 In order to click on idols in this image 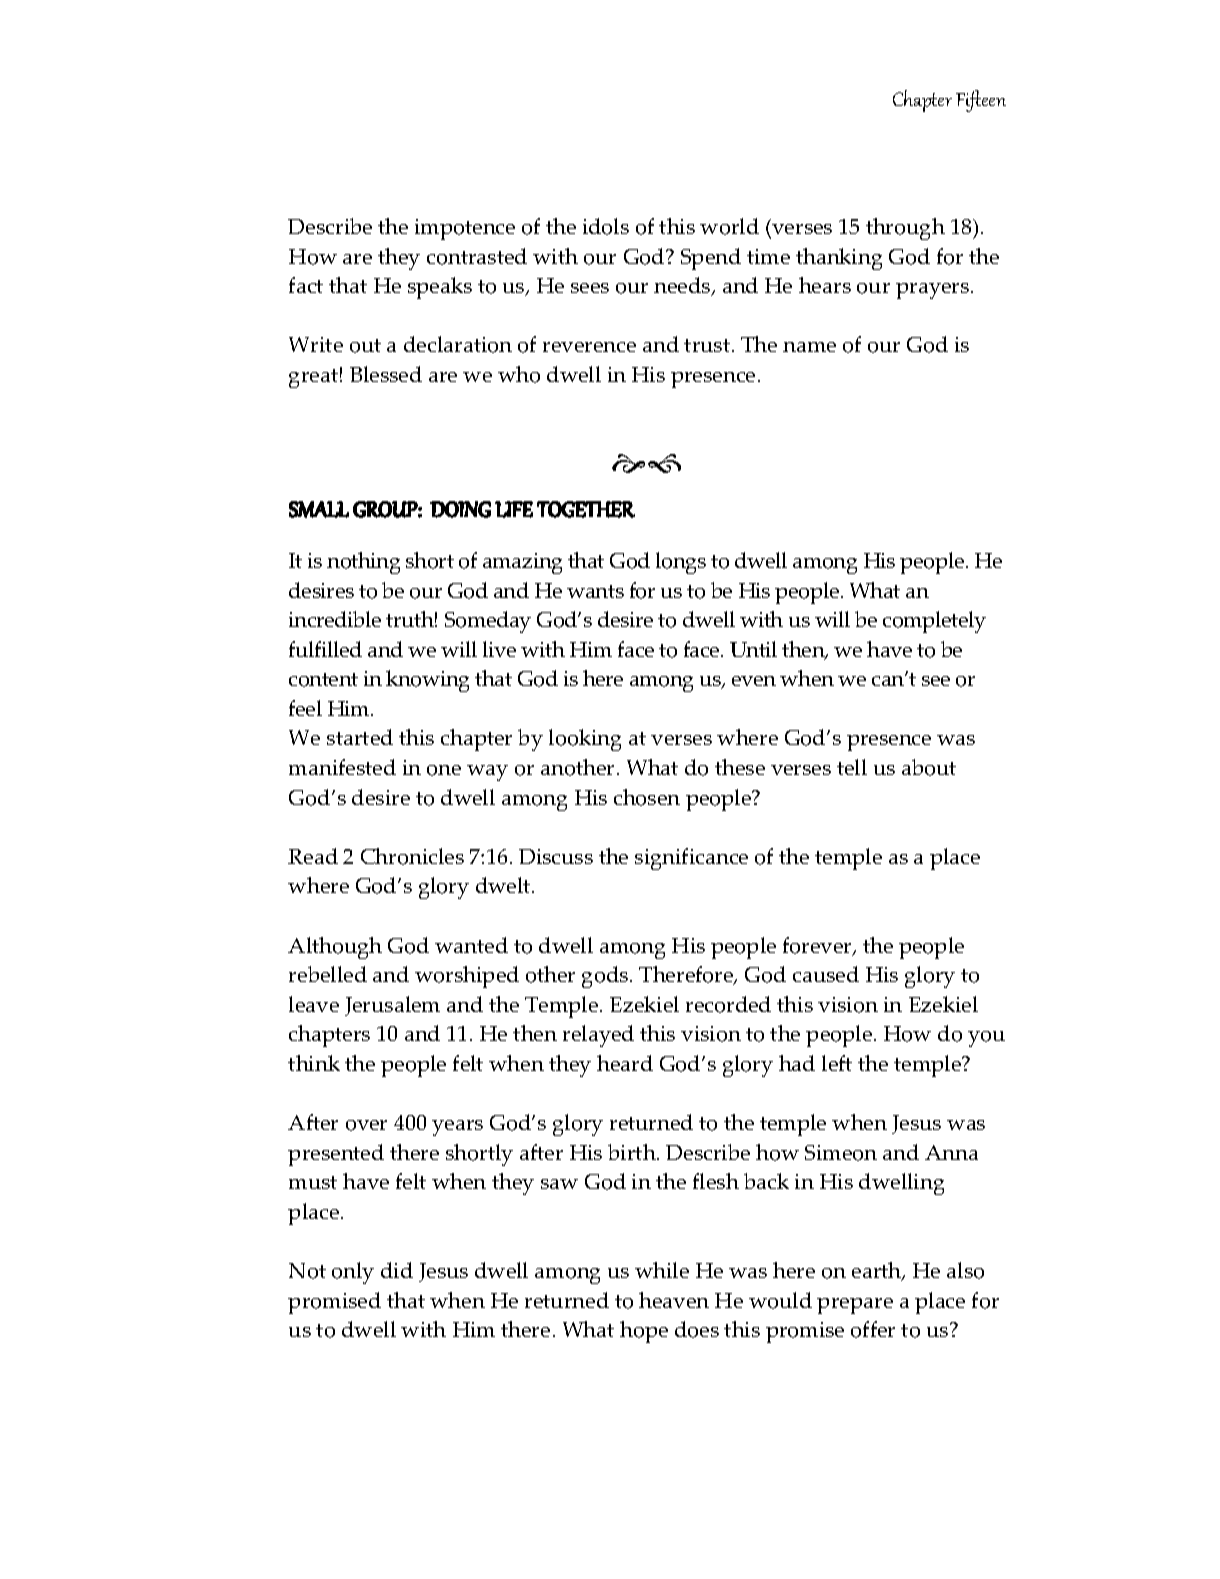, I will do `click(606, 226)`.
